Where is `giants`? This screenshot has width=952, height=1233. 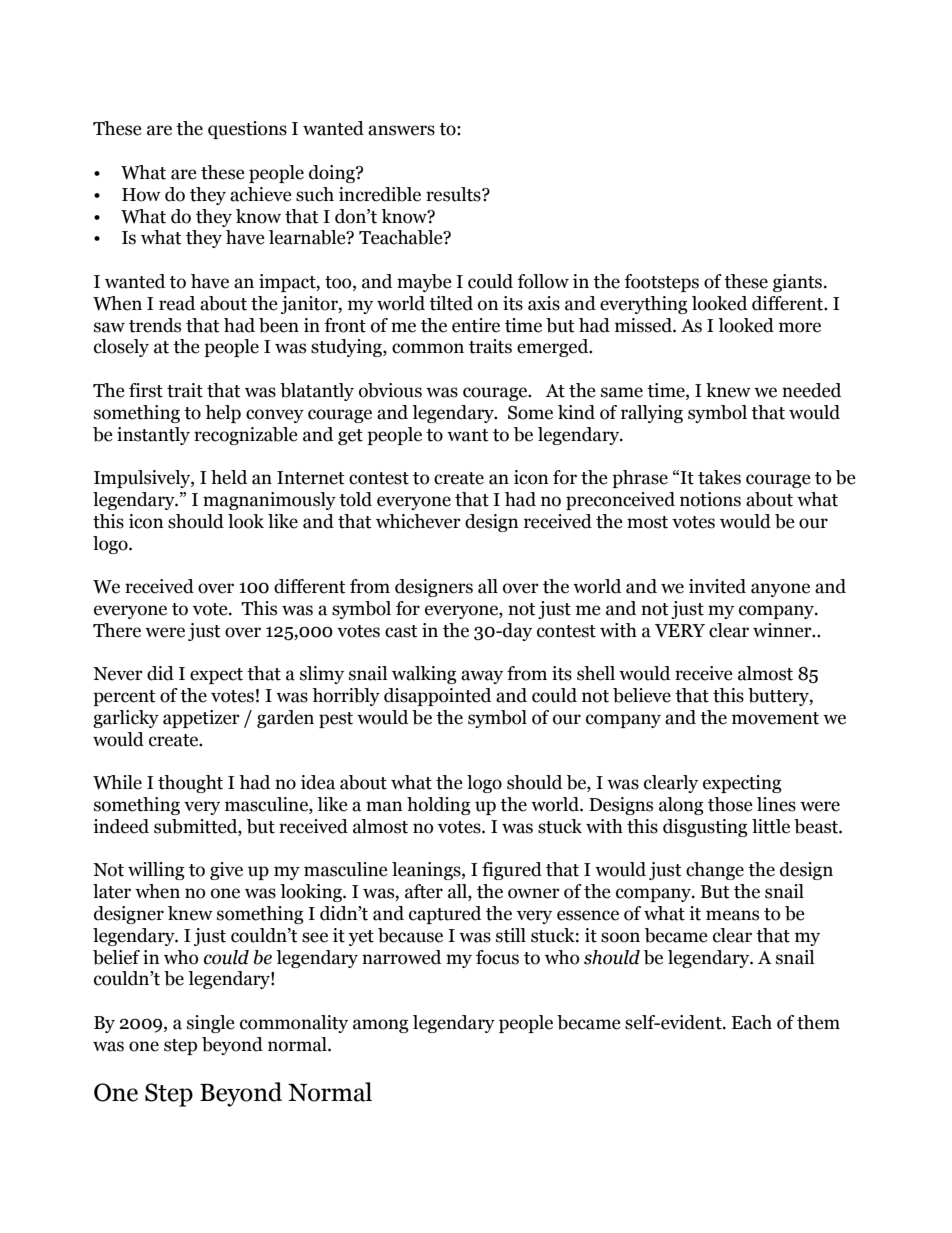 giants is located at coordinates (797, 283).
